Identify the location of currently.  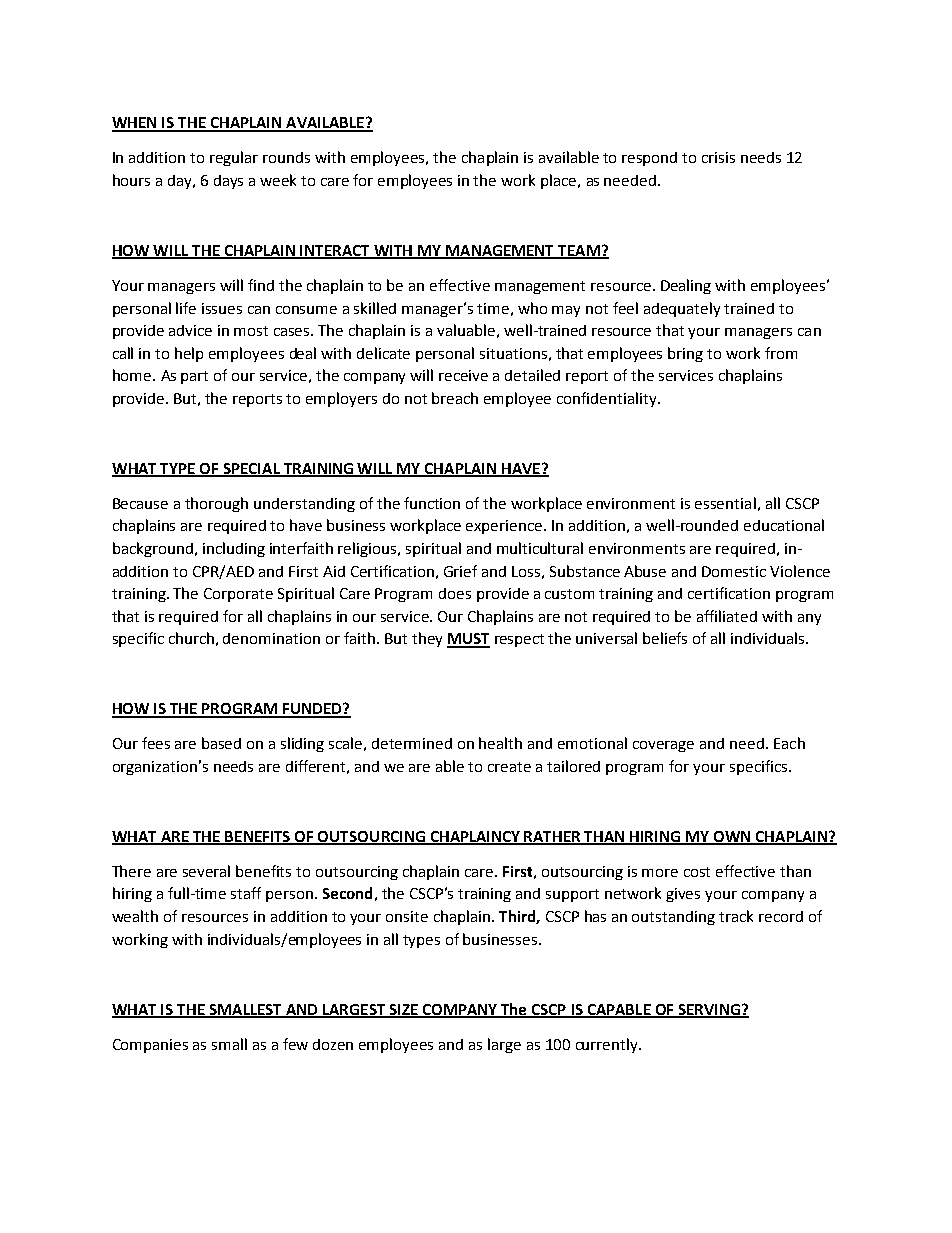
(608, 1045).
